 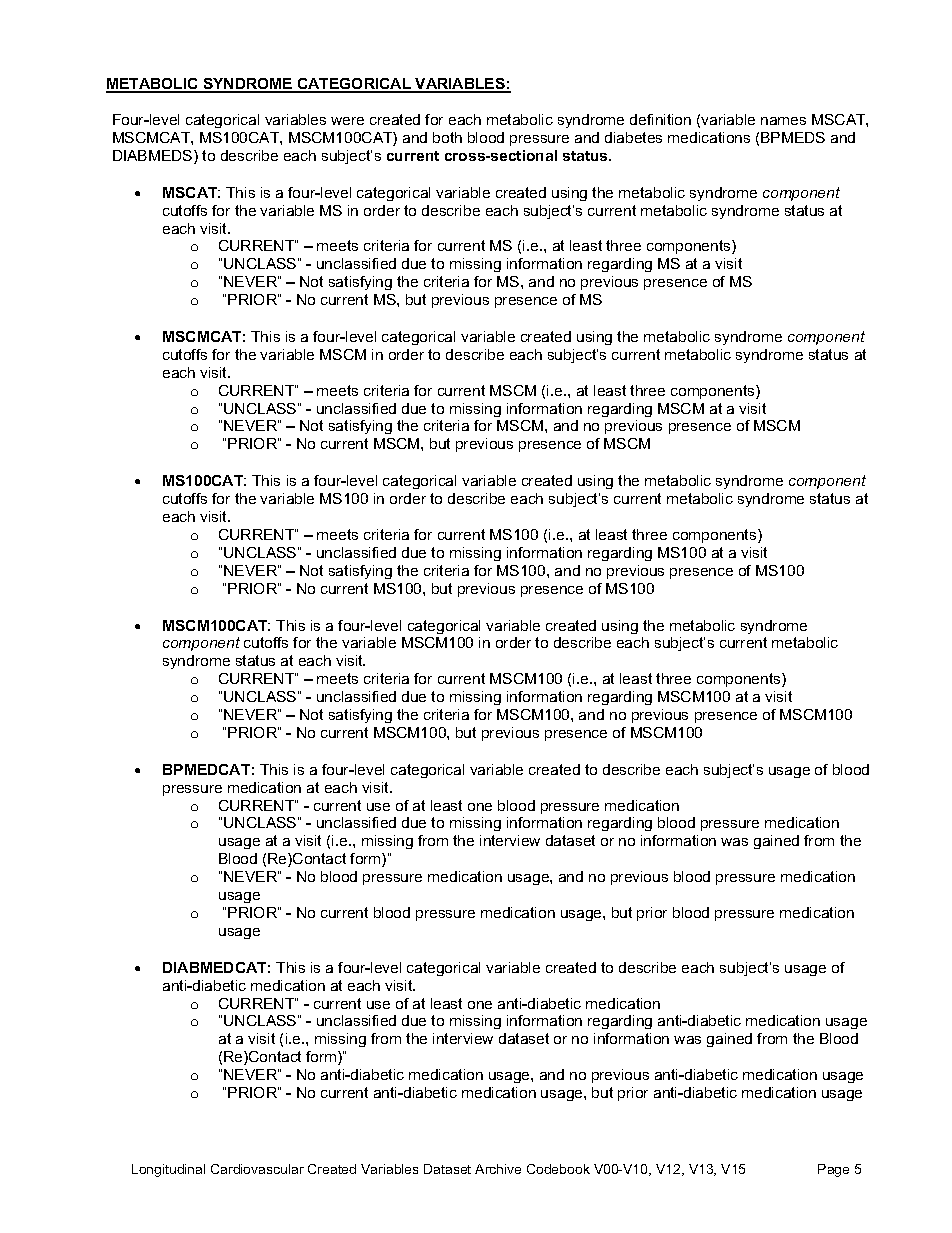 What do you see at coordinates (257, 1169) in the screenshot?
I see `Cardiovascular` at bounding box center [257, 1169].
